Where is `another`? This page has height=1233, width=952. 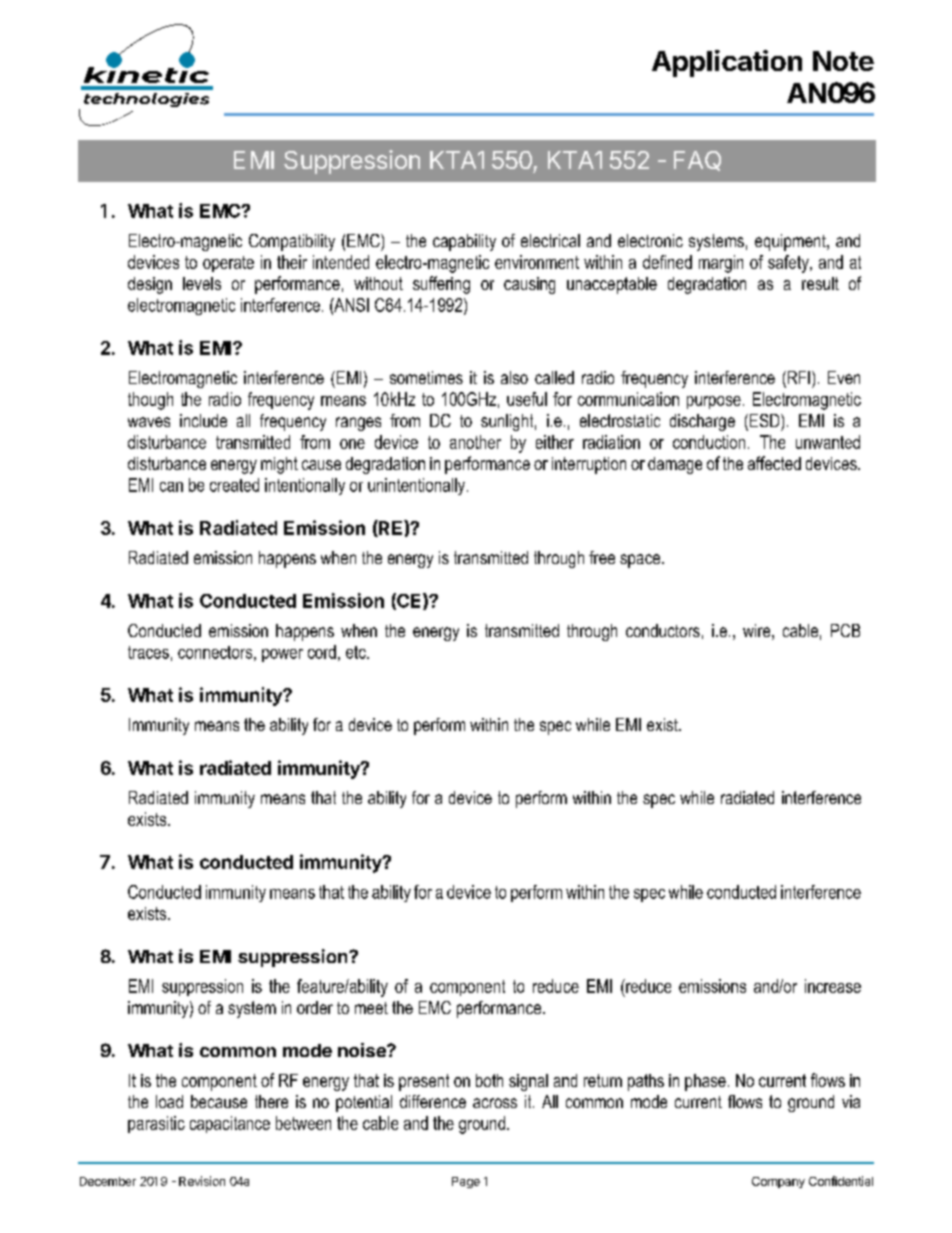 another is located at coordinates (475, 442).
